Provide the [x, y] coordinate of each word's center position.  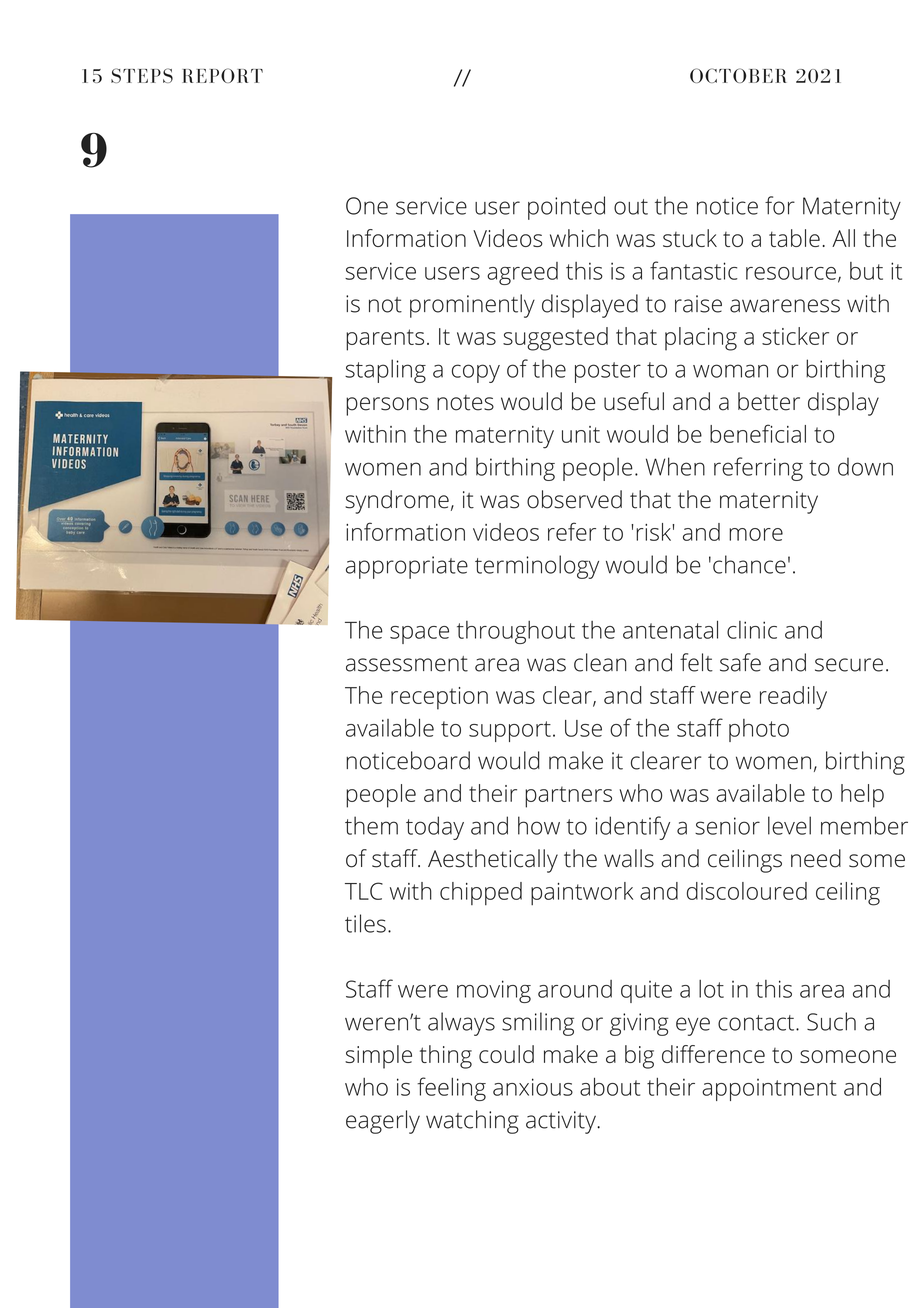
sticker [795, 336]
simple [378, 1057]
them [371, 825]
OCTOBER [738, 75]
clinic [752, 630]
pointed [566, 208]
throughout [516, 632]
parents [385, 340]
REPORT [222, 75]
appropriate [407, 567]
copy [476, 373]
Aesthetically [493, 861]
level [789, 825]
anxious [533, 1087]
